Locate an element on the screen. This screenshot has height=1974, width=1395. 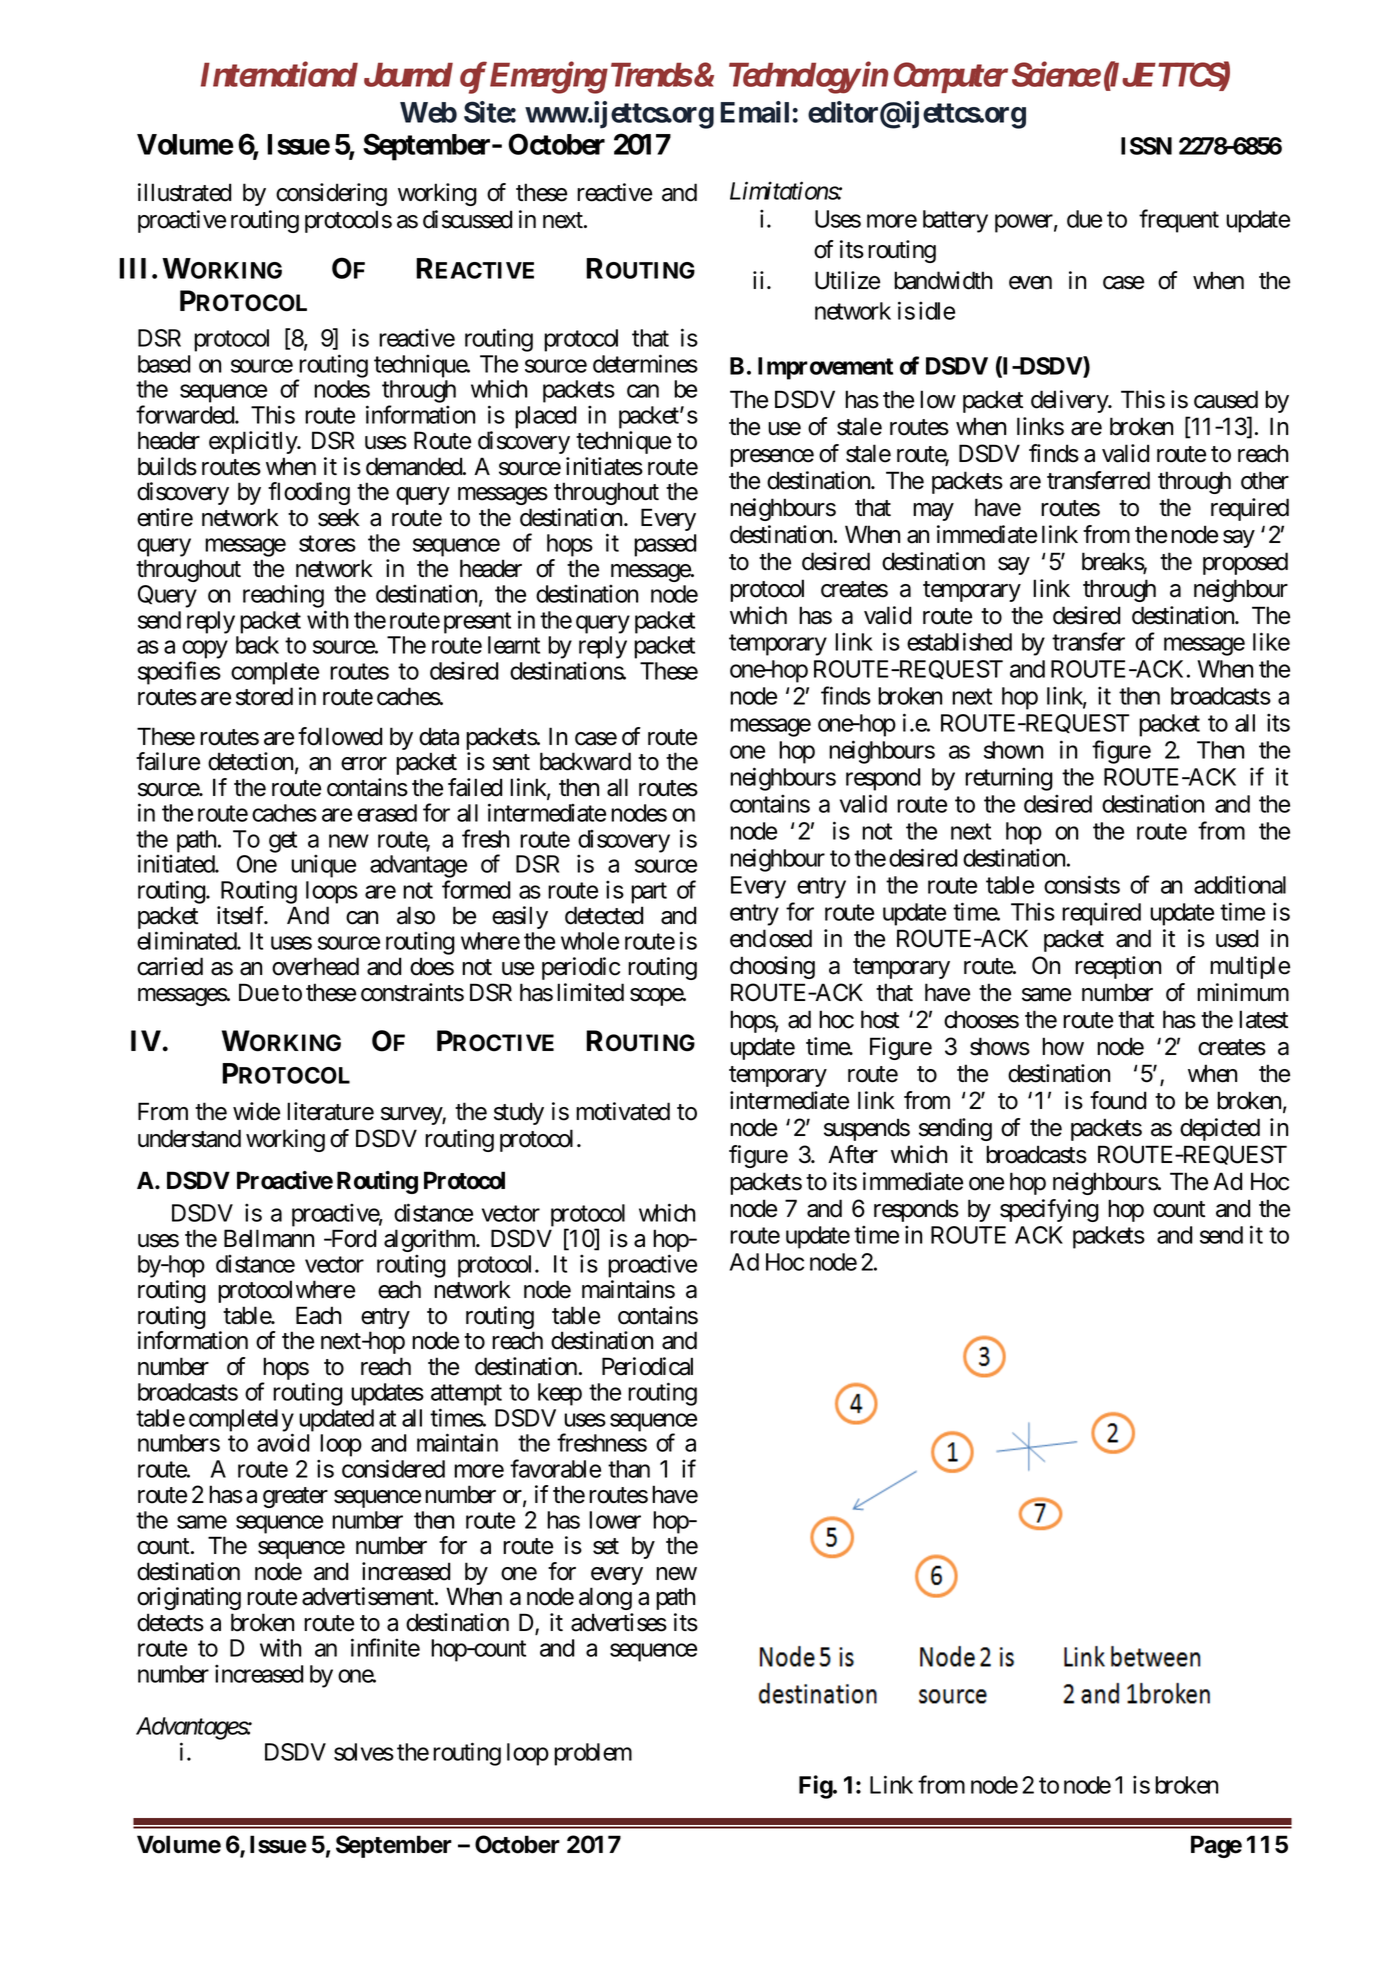
itself is located at coordinates (242, 915).
